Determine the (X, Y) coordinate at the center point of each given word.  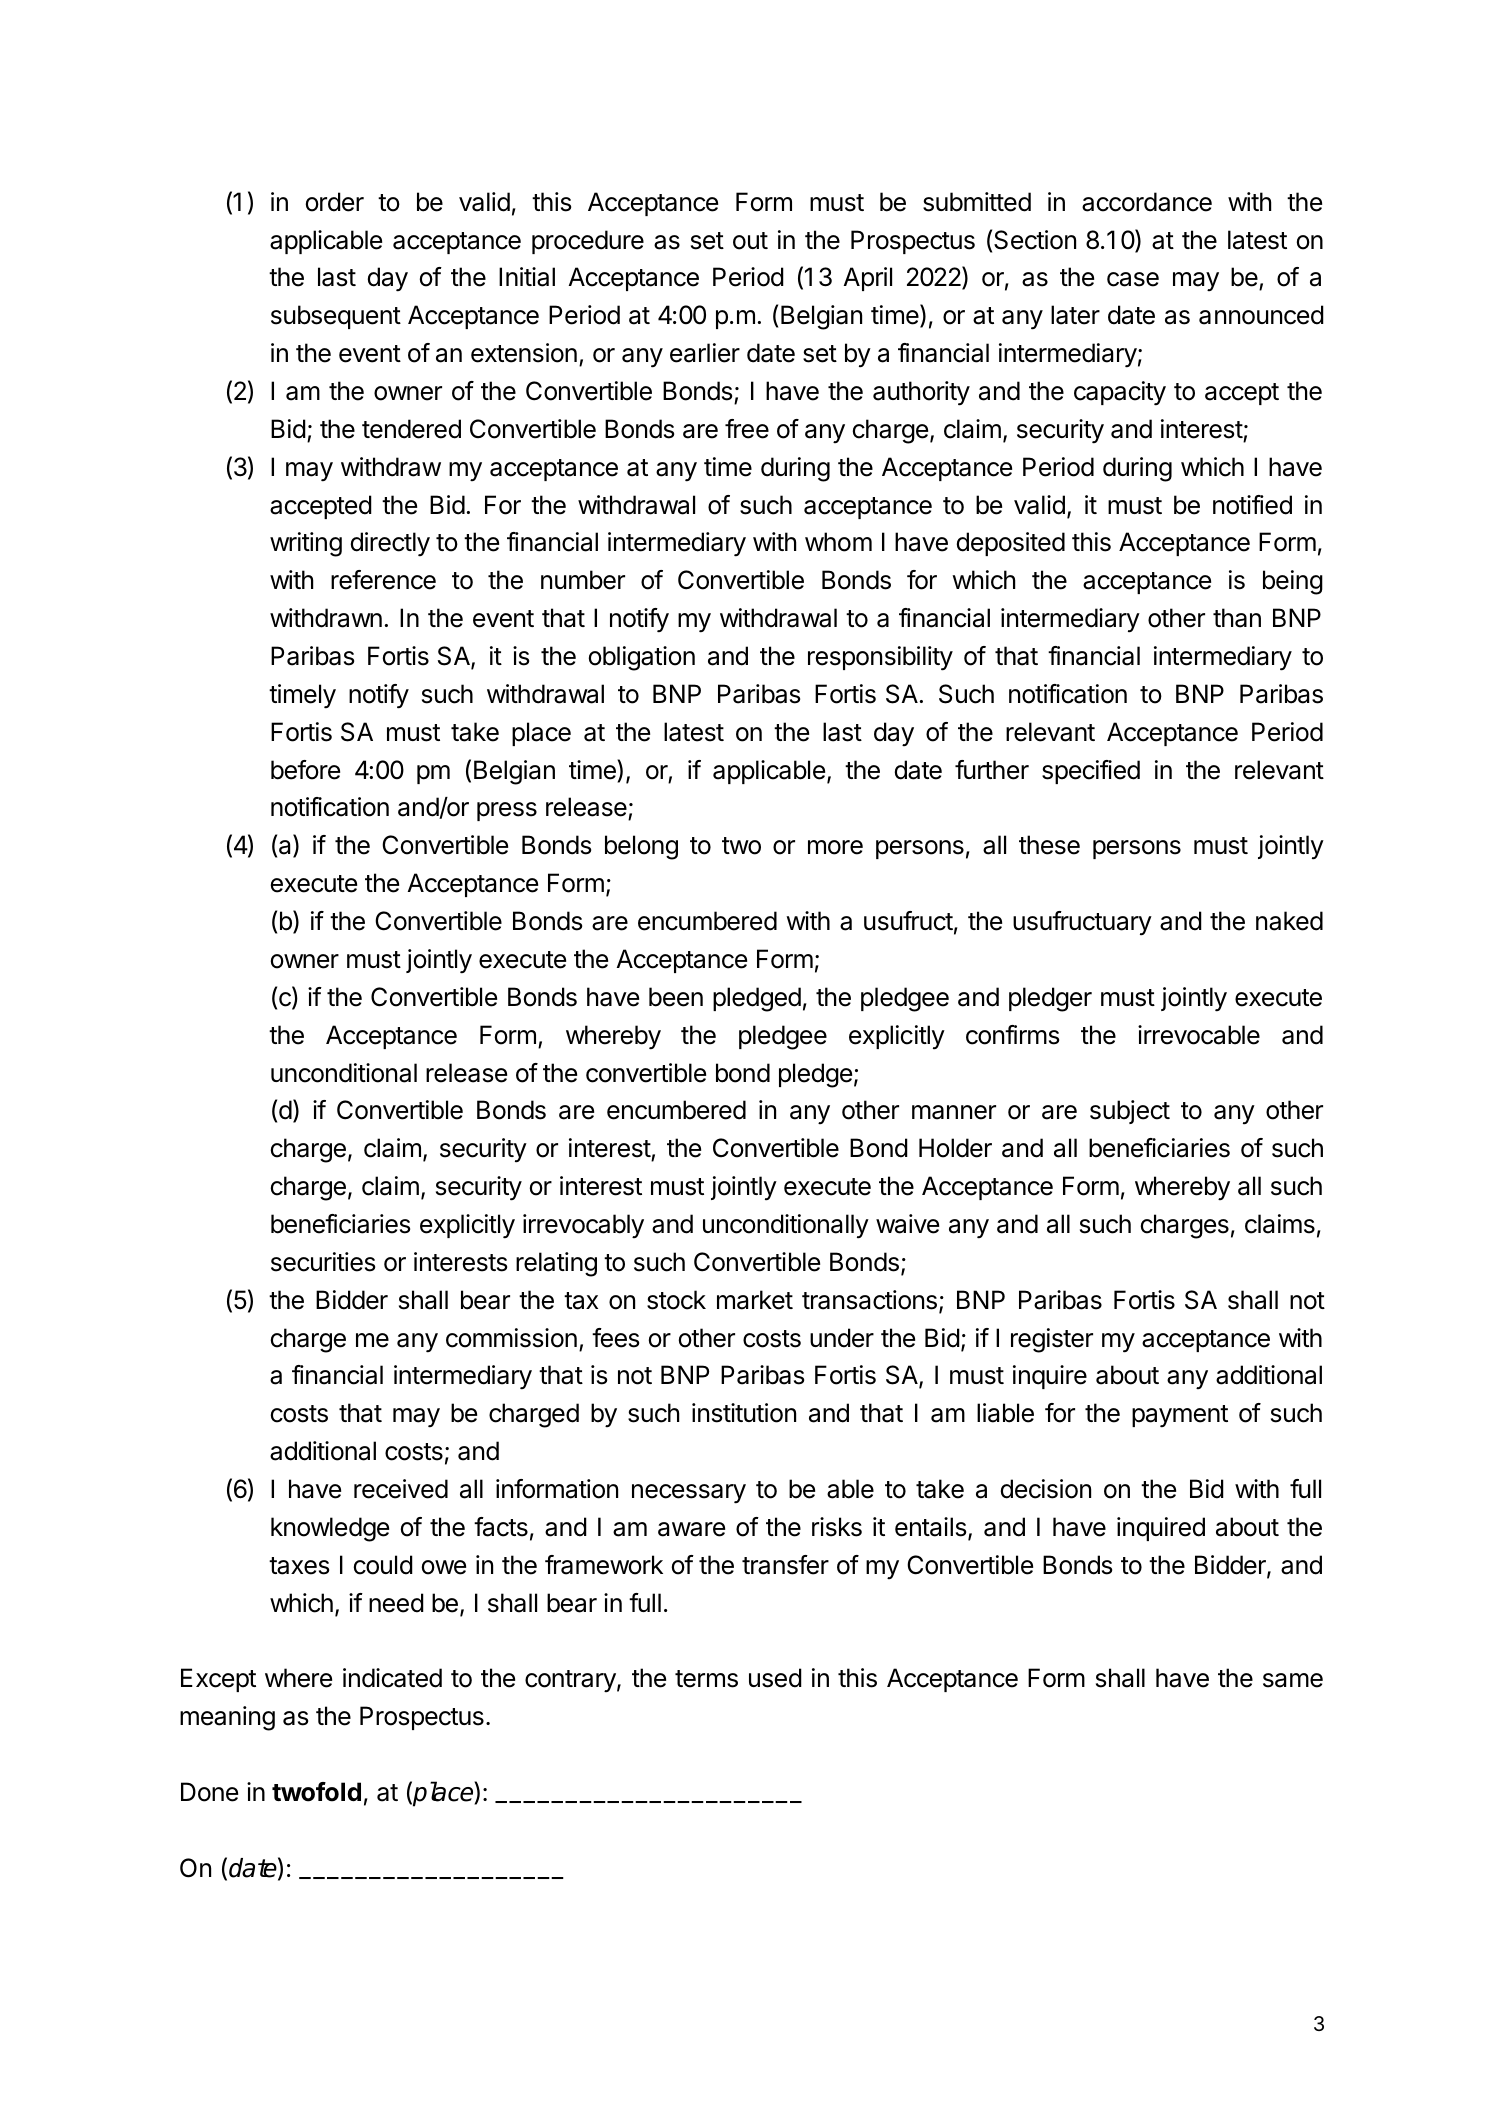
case (1133, 279)
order (335, 202)
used (775, 1678)
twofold (316, 1792)
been (676, 997)
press (507, 811)
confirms (1012, 1035)
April (868, 279)
